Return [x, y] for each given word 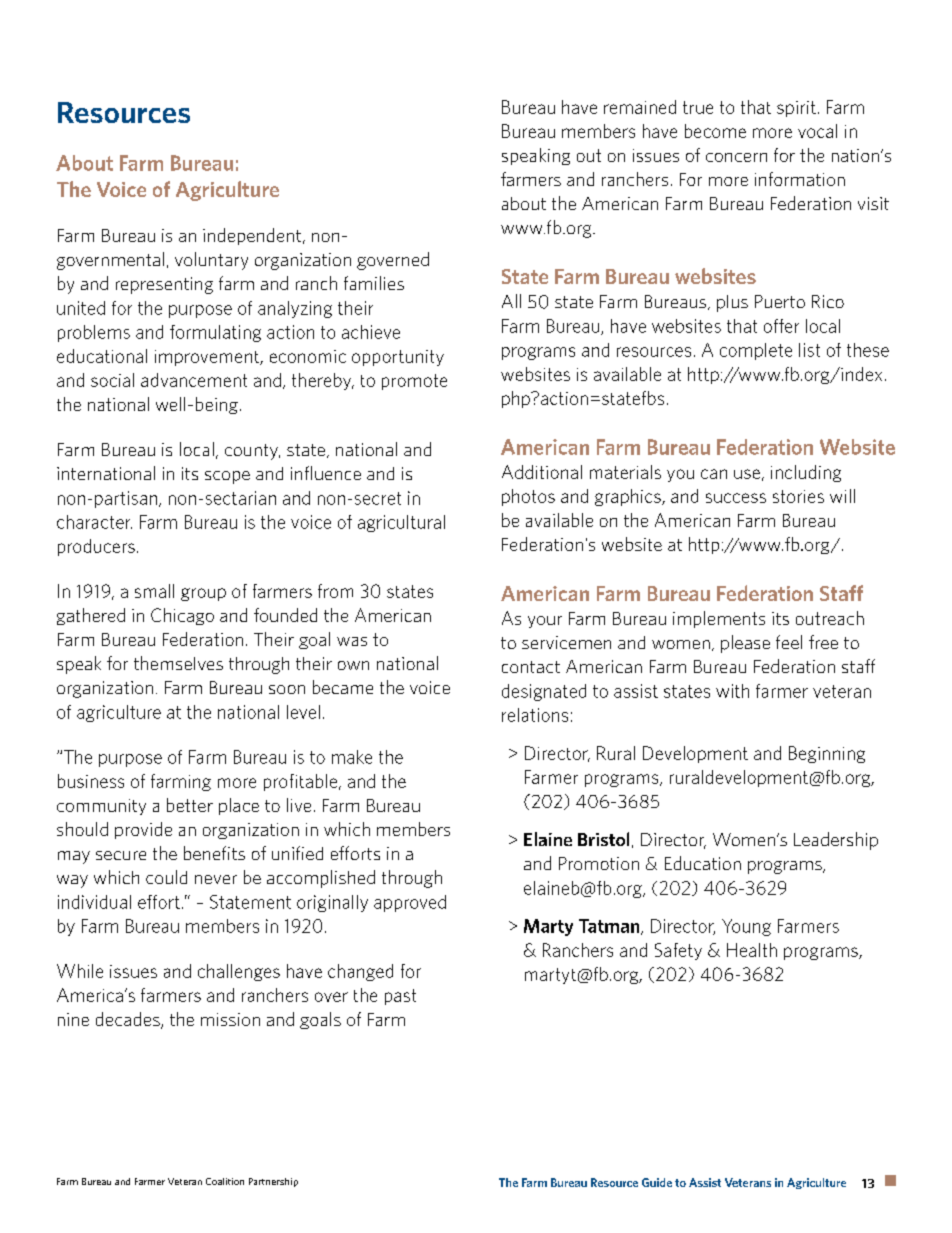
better [190, 805]
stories [798, 496]
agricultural [401, 523]
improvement [208, 358]
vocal [817, 131]
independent [253, 236]
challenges [239, 972]
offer [781, 326]
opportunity [398, 358]
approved [410, 903]
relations [535, 715]
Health [752, 950]
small [154, 591]
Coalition [225, 1181]
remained [640, 107]
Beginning [827, 754]
